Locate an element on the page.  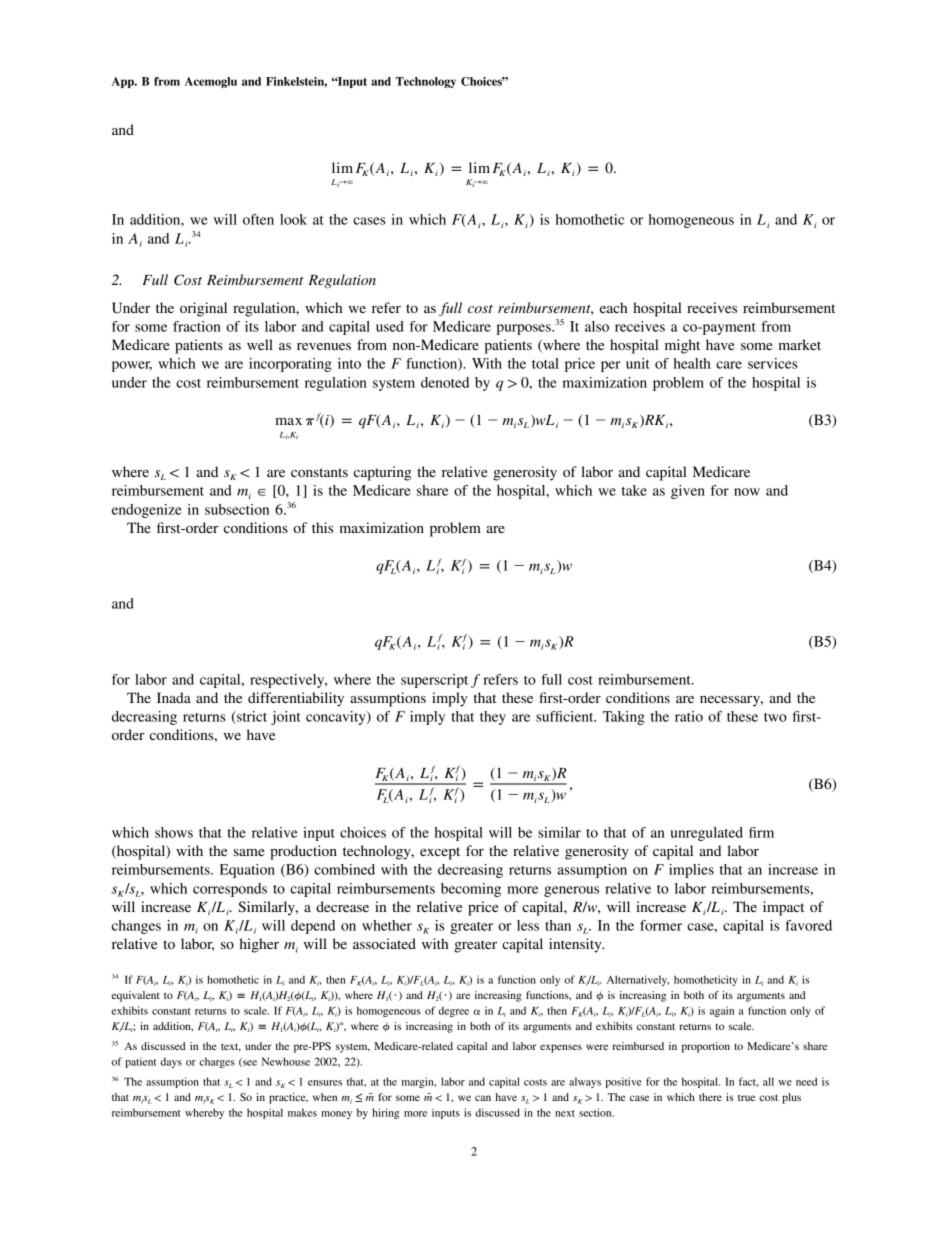
superscript is located at coordinates (434, 681).
